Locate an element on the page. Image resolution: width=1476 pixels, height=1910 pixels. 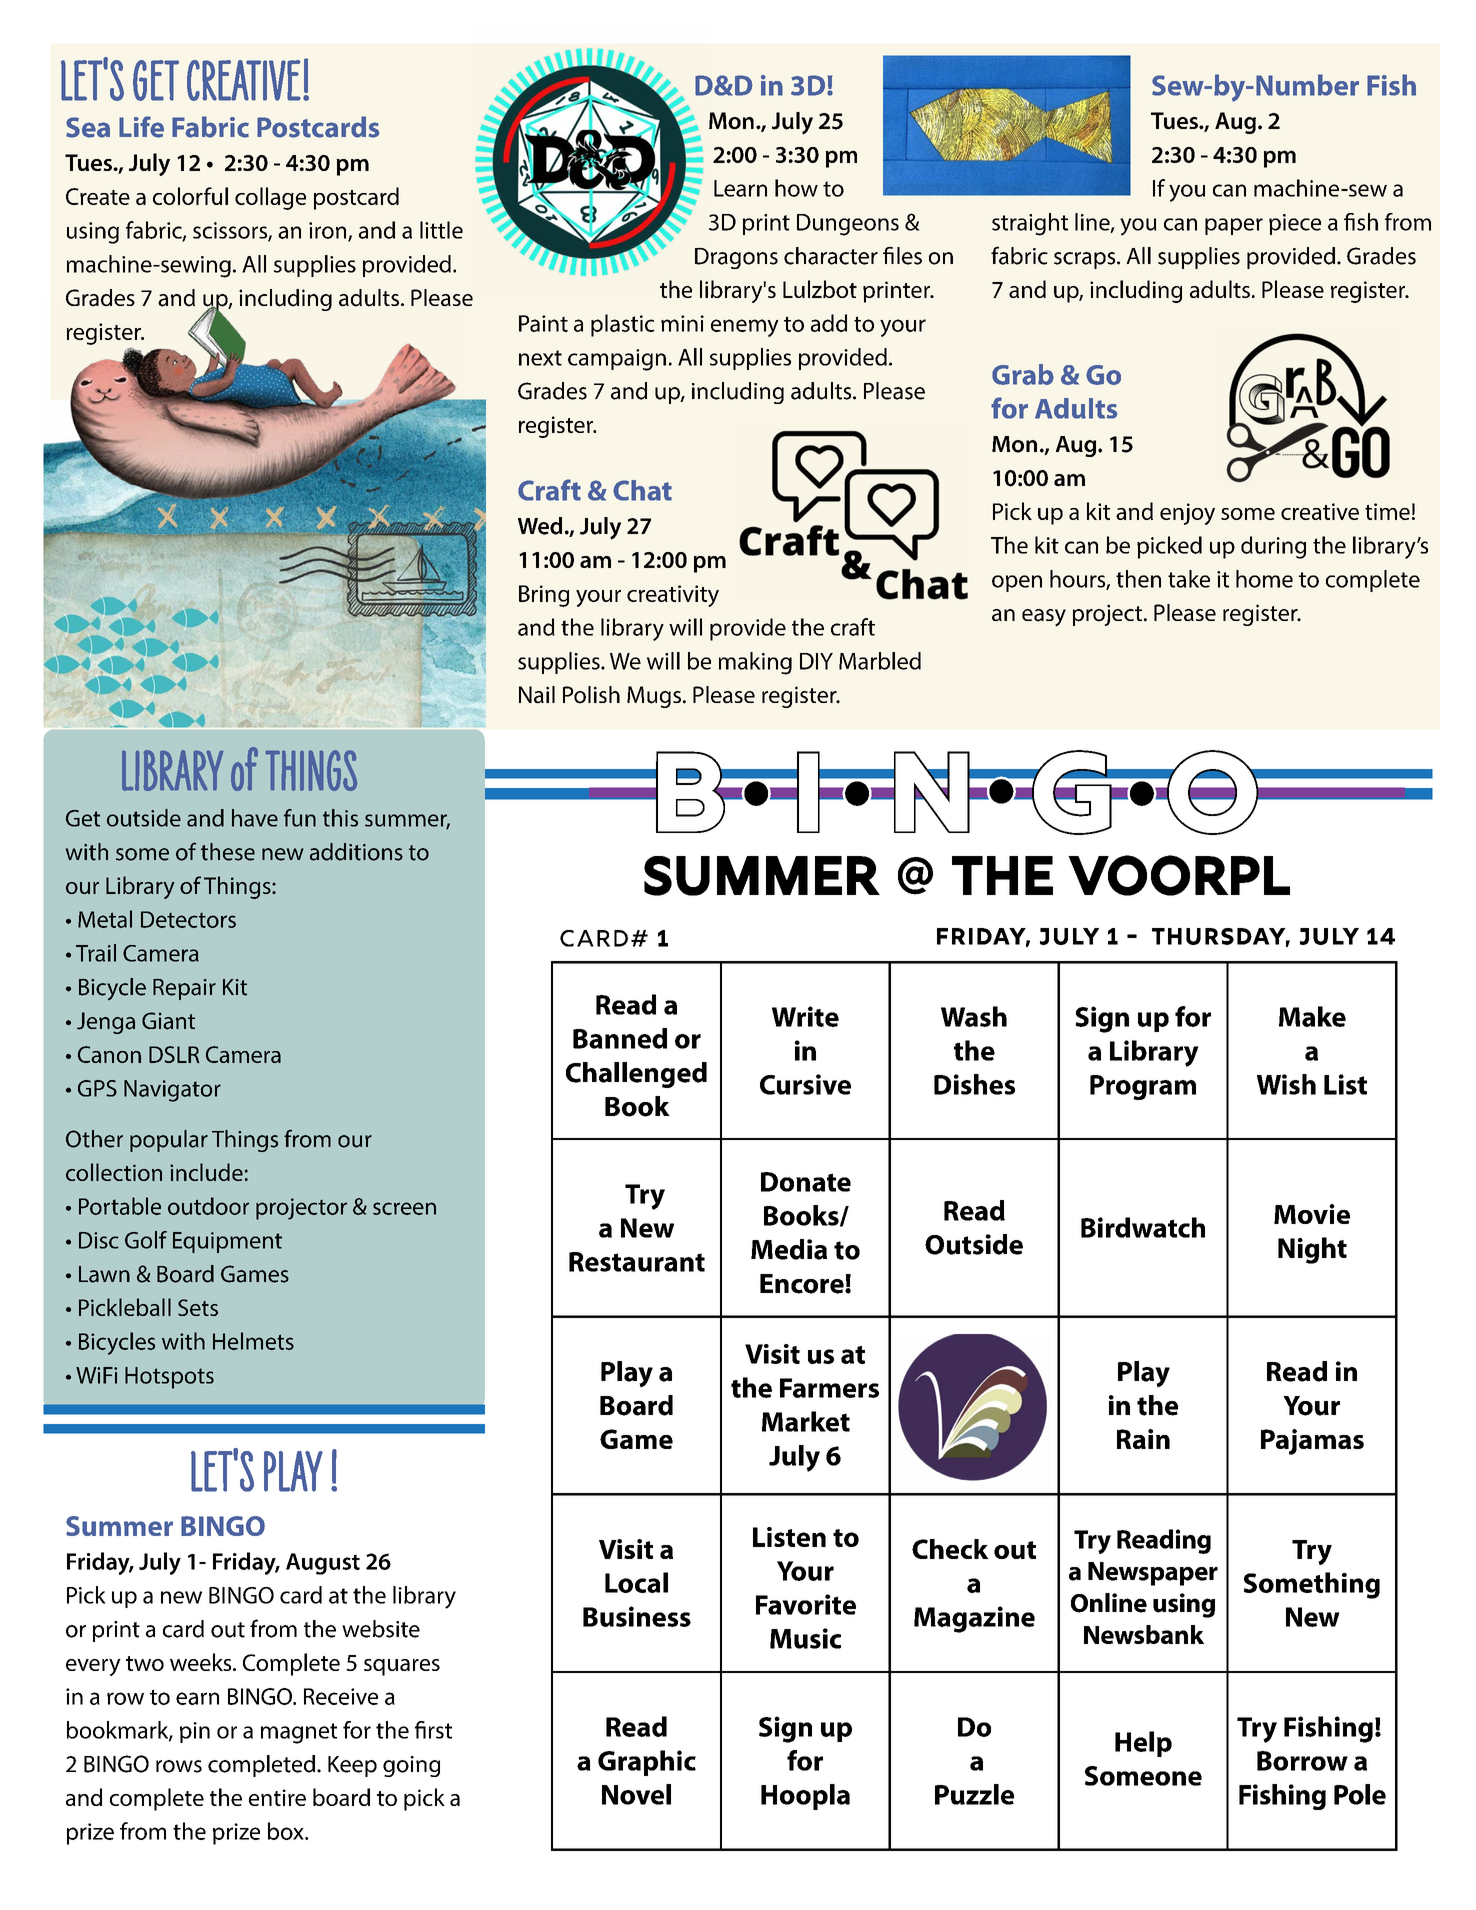
Graphic is located at coordinates (647, 1763).
